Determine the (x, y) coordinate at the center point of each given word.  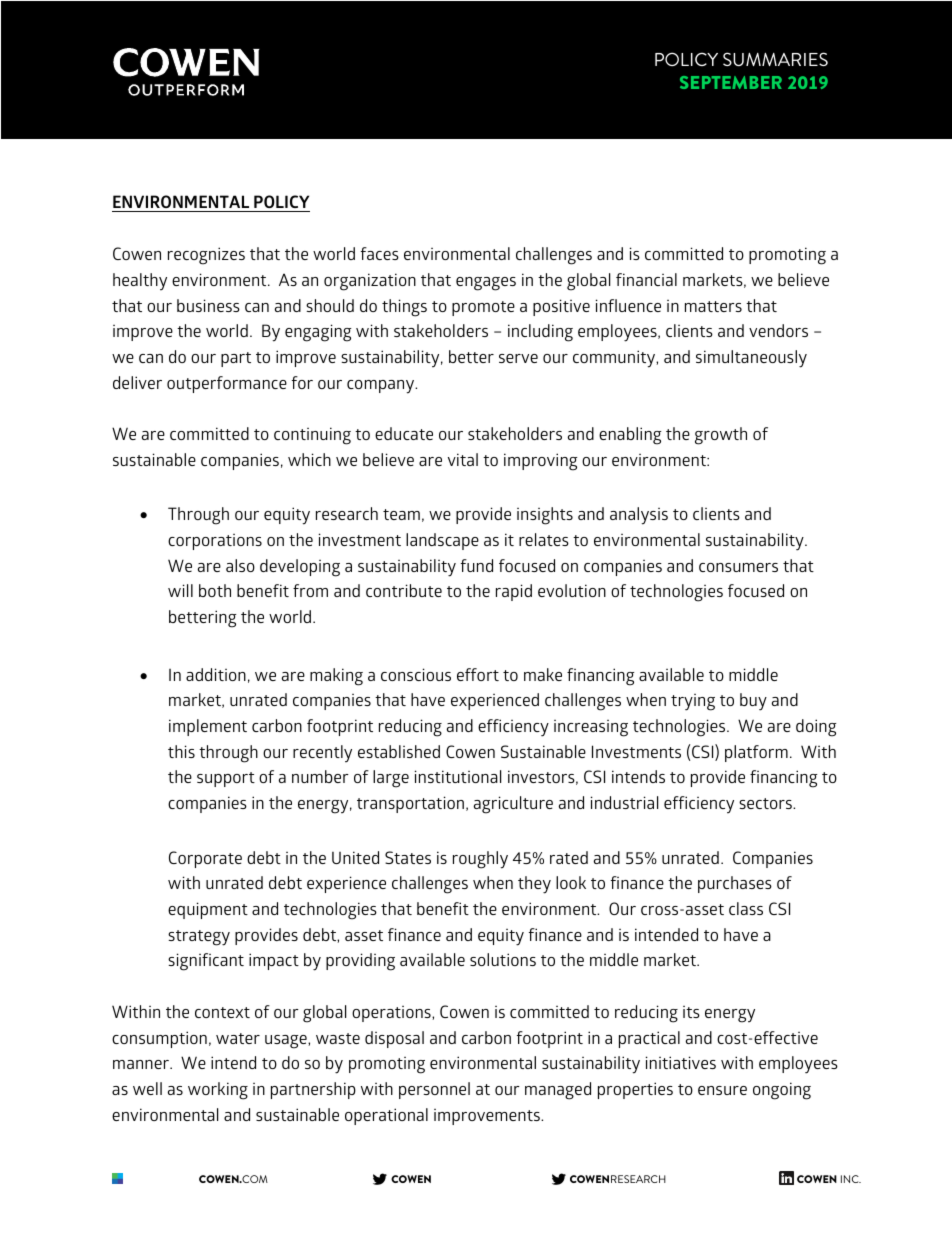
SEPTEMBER (731, 82)
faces (380, 253)
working (218, 1091)
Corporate (205, 859)
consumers (738, 567)
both (215, 590)
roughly (480, 860)
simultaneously (751, 359)
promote (483, 308)
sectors (766, 803)
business (208, 305)
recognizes (206, 256)
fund (477, 565)
